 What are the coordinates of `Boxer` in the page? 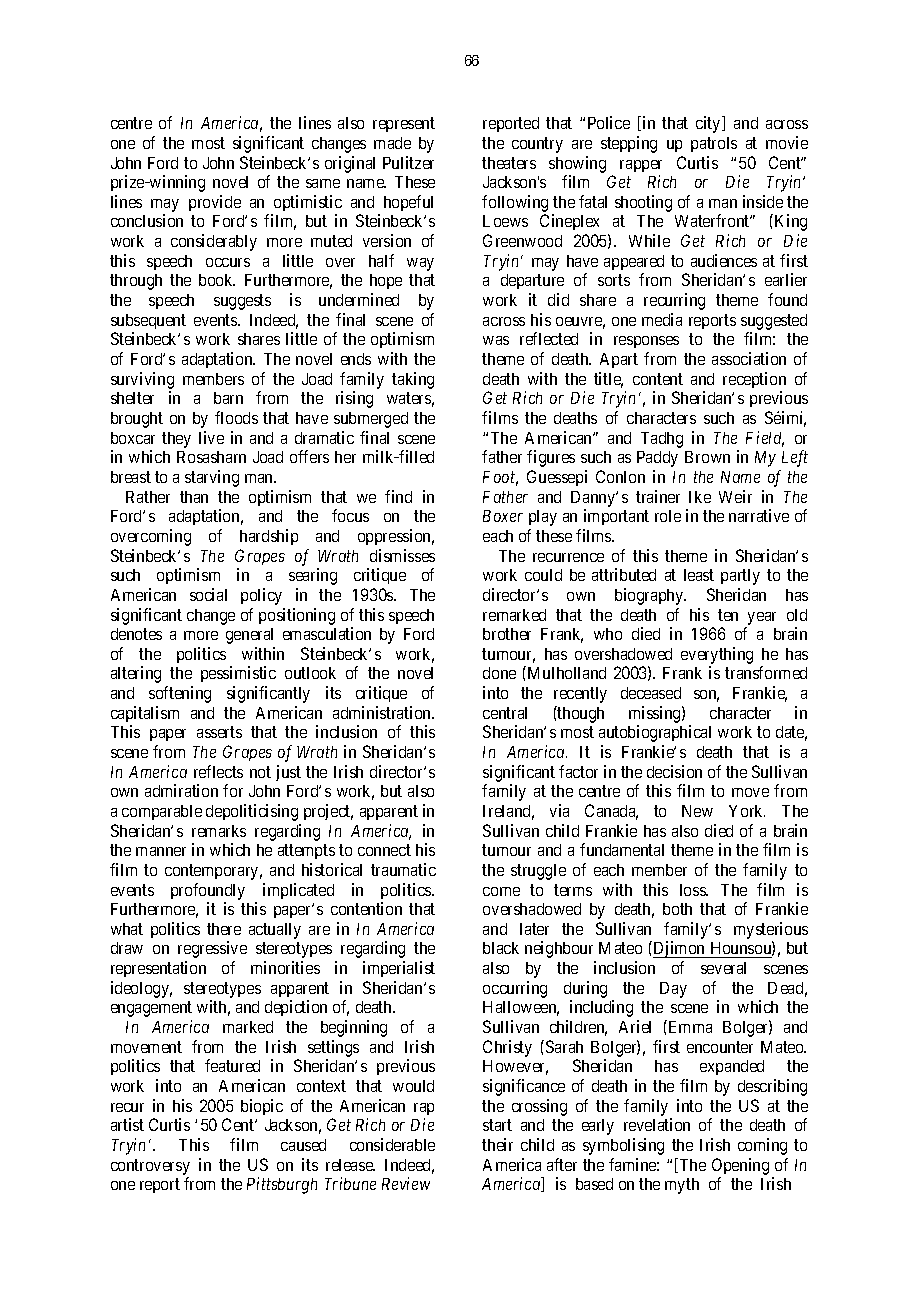 It's located at (503, 516).
